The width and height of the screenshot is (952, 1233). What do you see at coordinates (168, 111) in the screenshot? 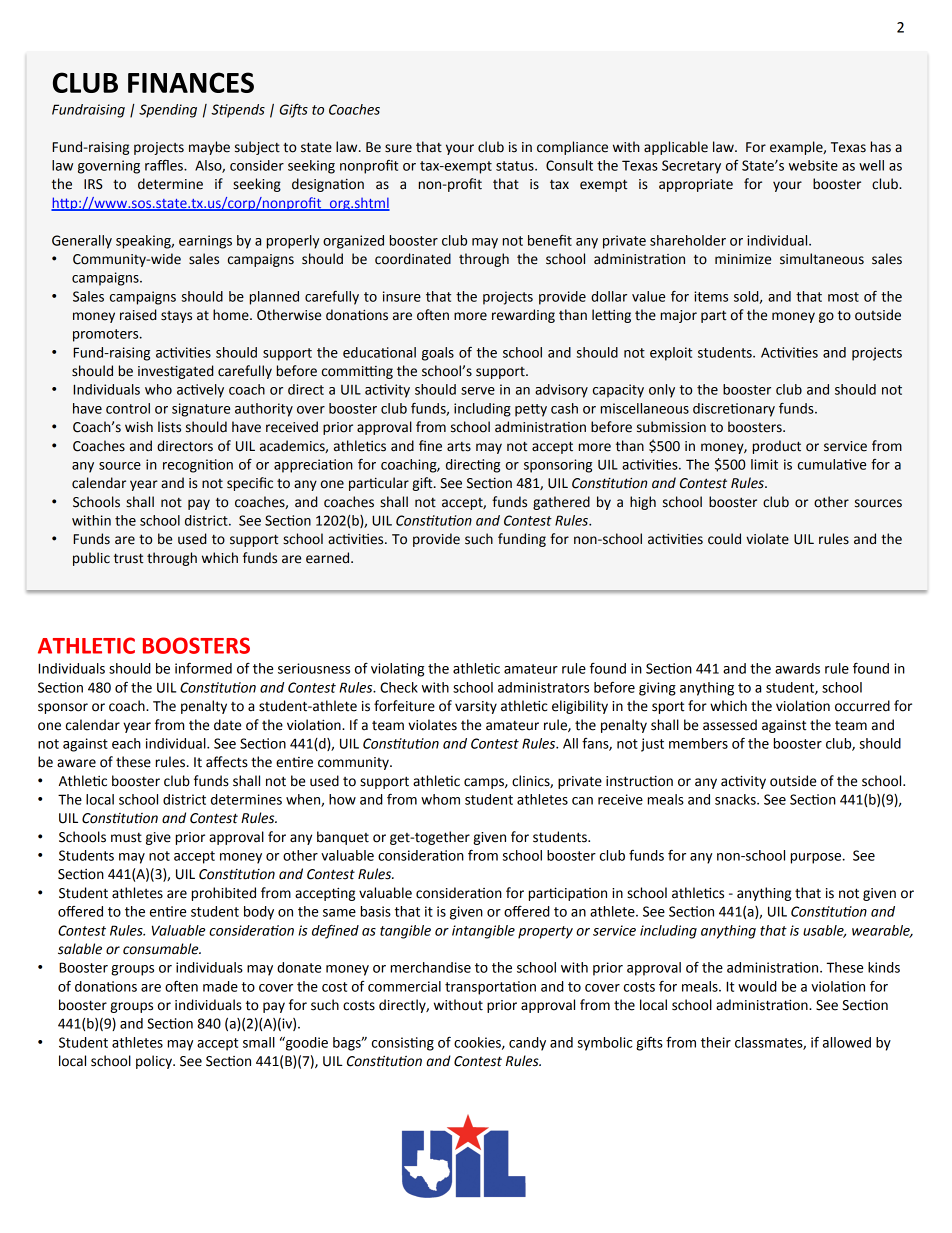
I see `Spending` at bounding box center [168, 111].
